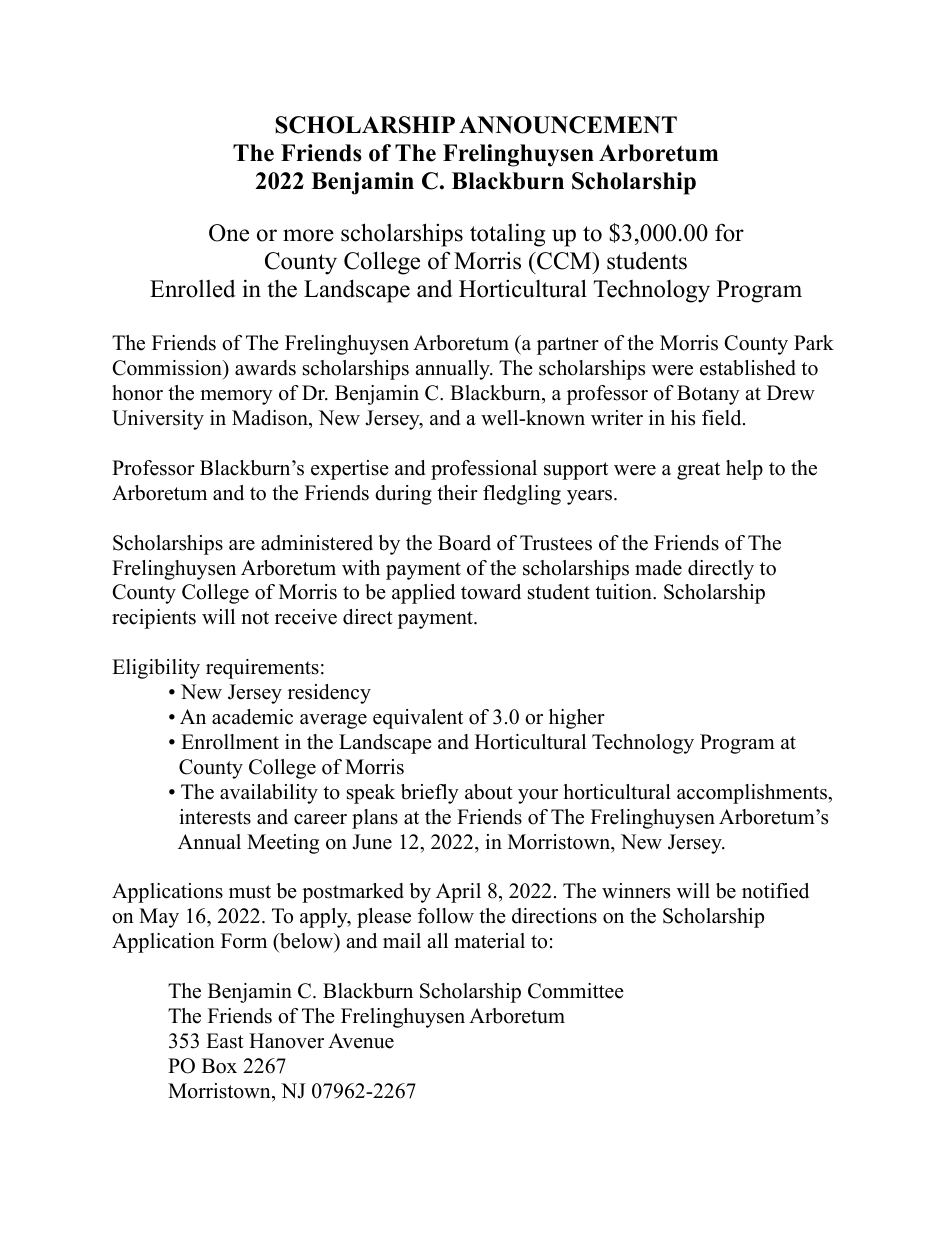 Image resolution: width=952 pixels, height=1233 pixels. I want to click on toward, so click(491, 592).
